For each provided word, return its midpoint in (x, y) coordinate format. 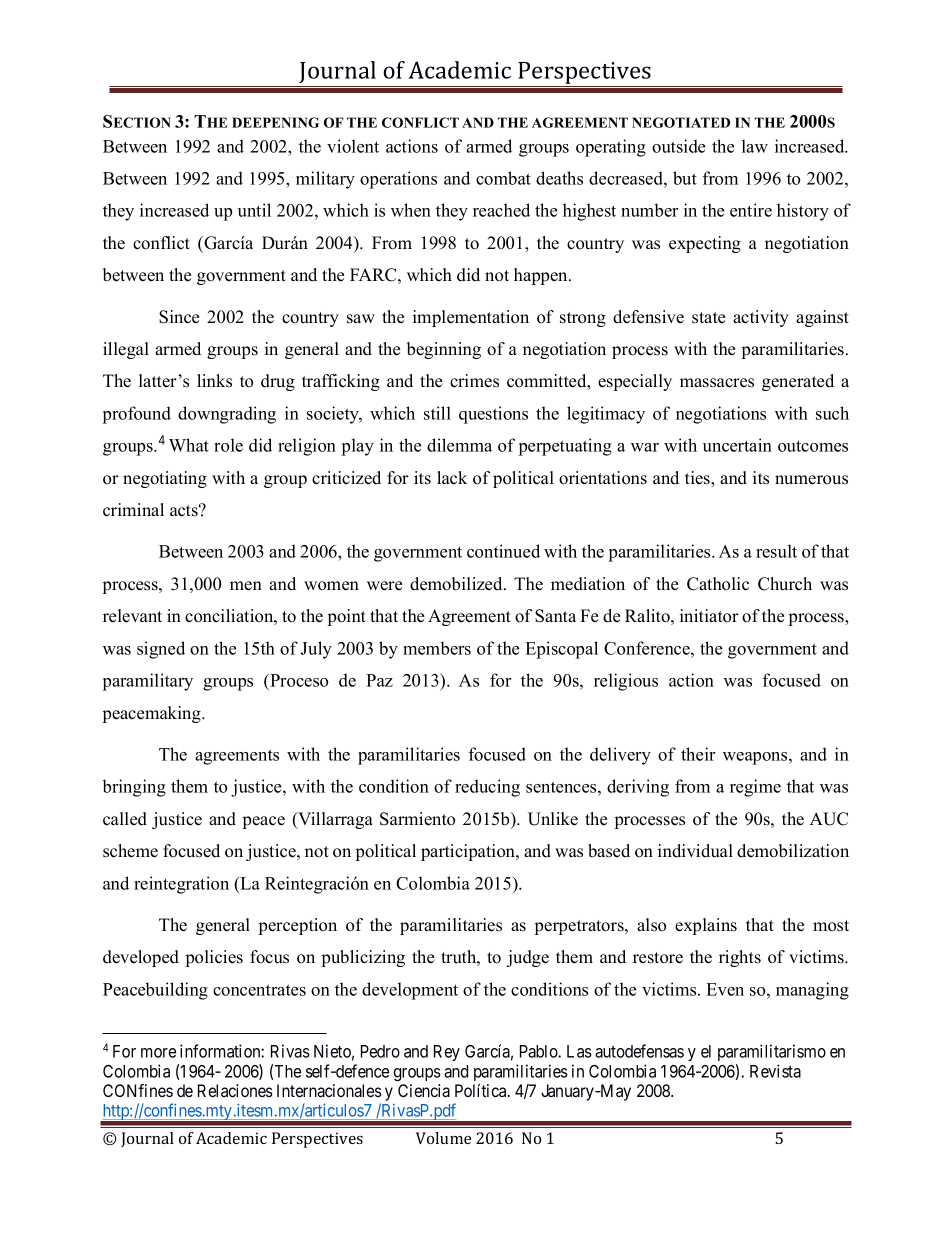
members (437, 648)
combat (503, 178)
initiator (709, 616)
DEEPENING (275, 122)
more (158, 1053)
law (755, 146)
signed (161, 650)
